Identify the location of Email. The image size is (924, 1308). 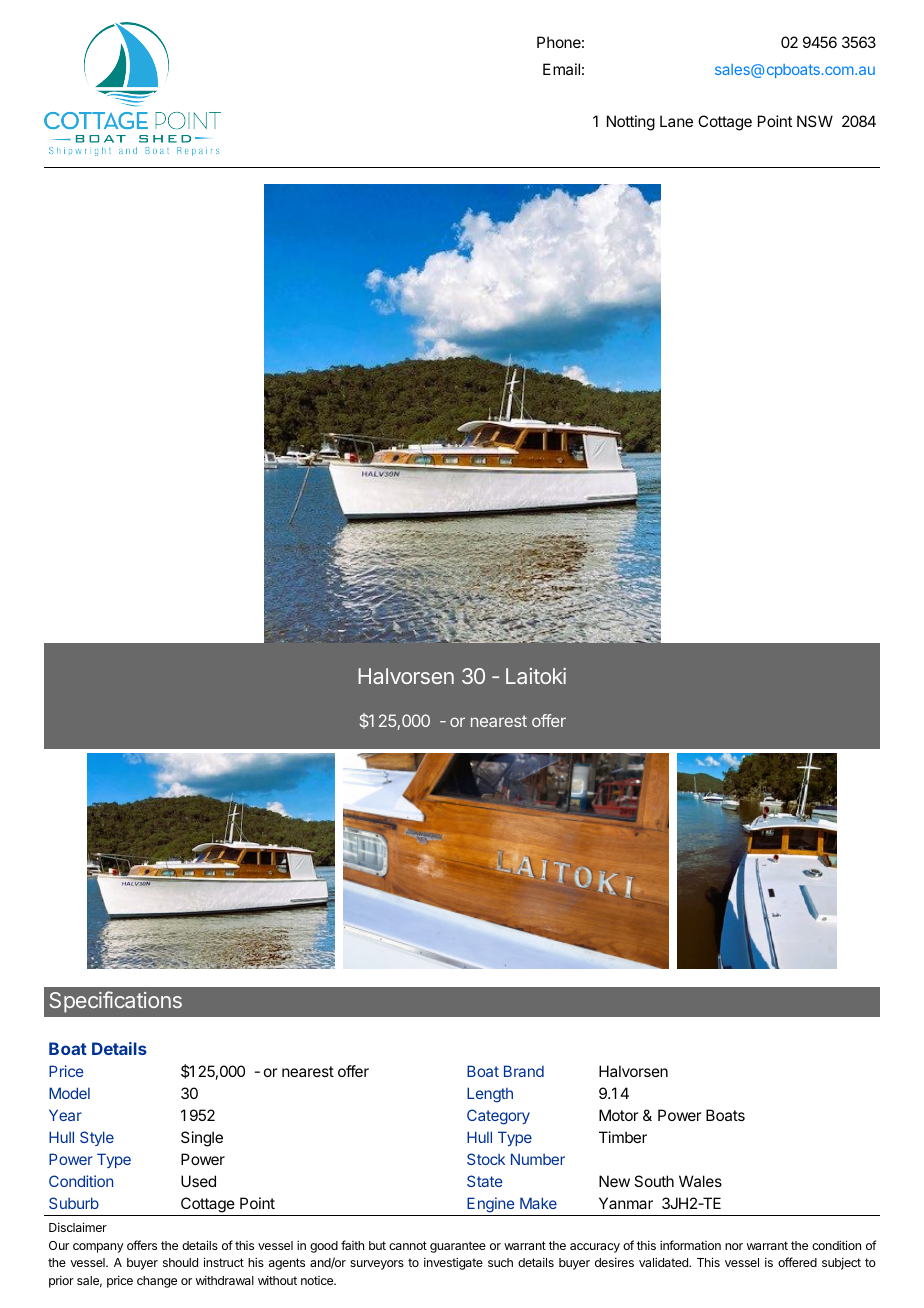
(561, 69).
